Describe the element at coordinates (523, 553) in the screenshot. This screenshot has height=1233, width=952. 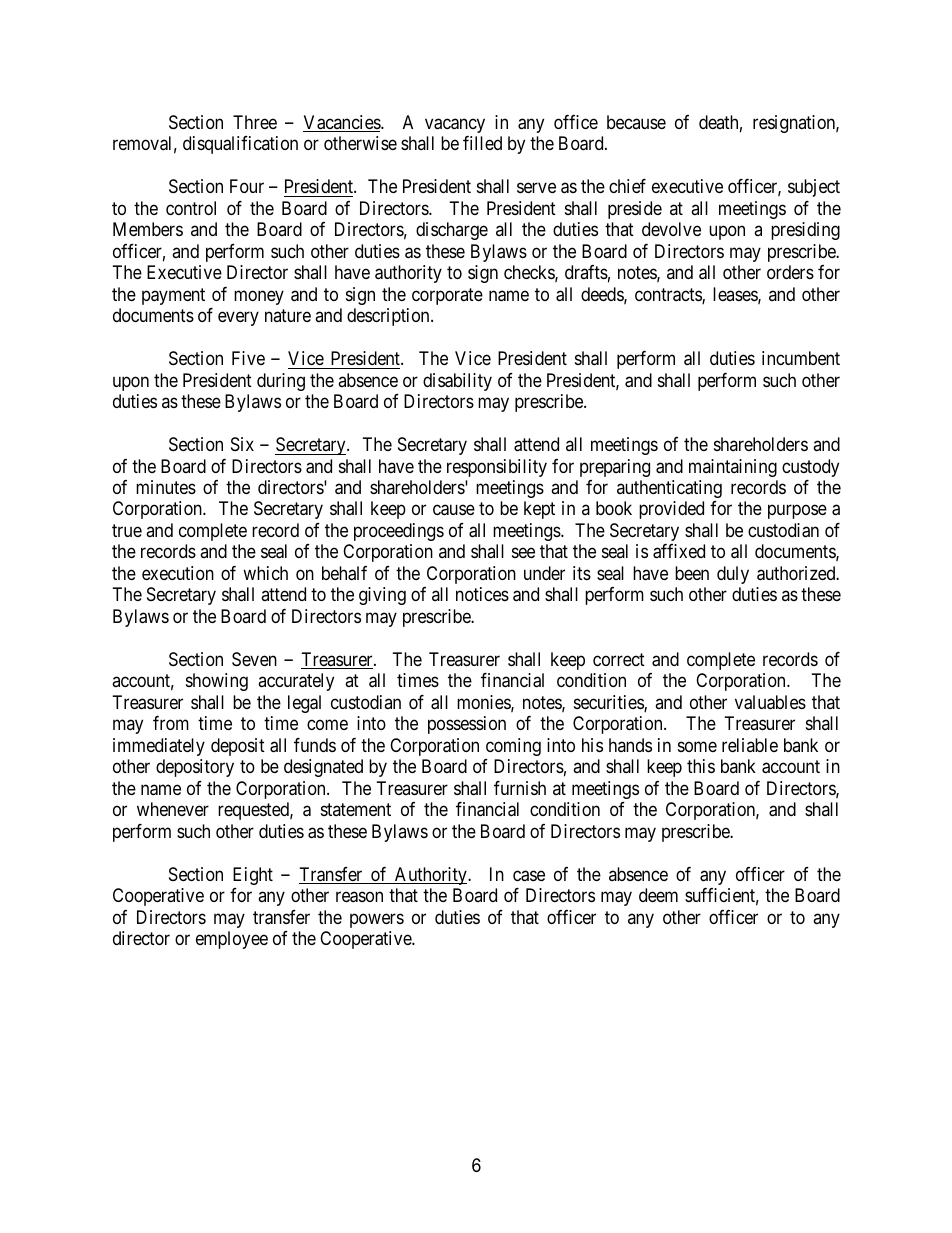
I see `see` at that location.
